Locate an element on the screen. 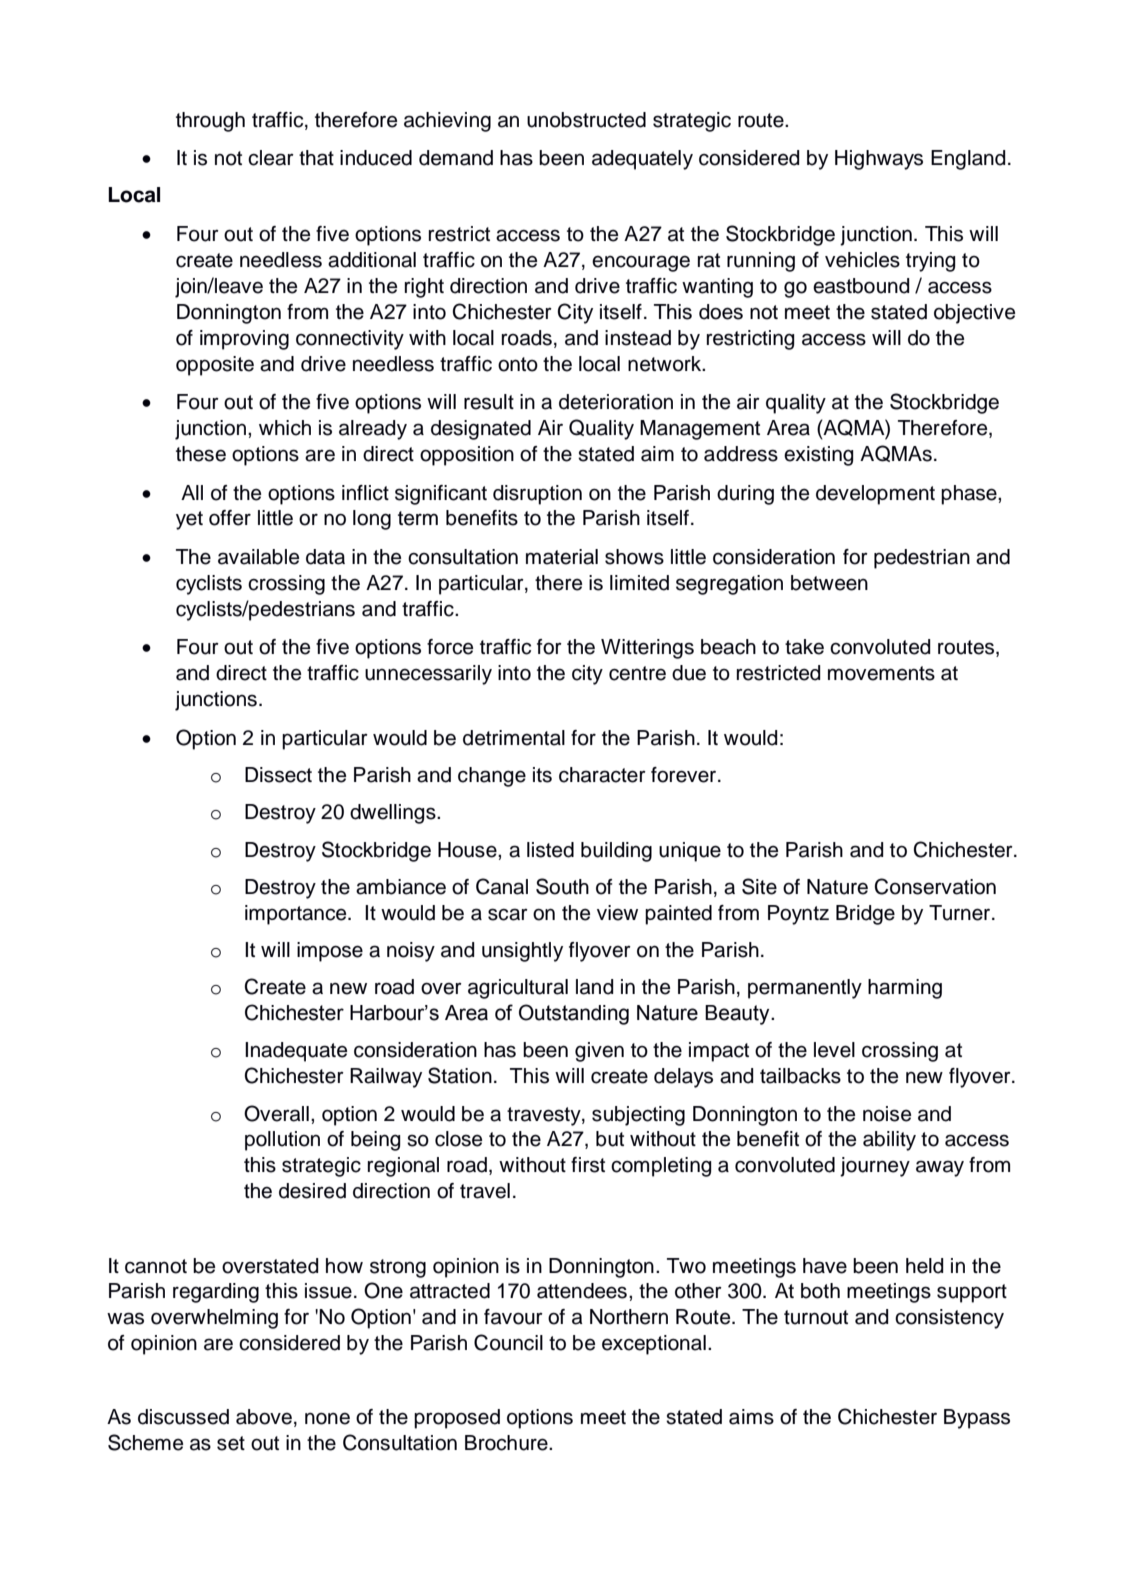  Inadequate is located at coordinates (296, 1052).
